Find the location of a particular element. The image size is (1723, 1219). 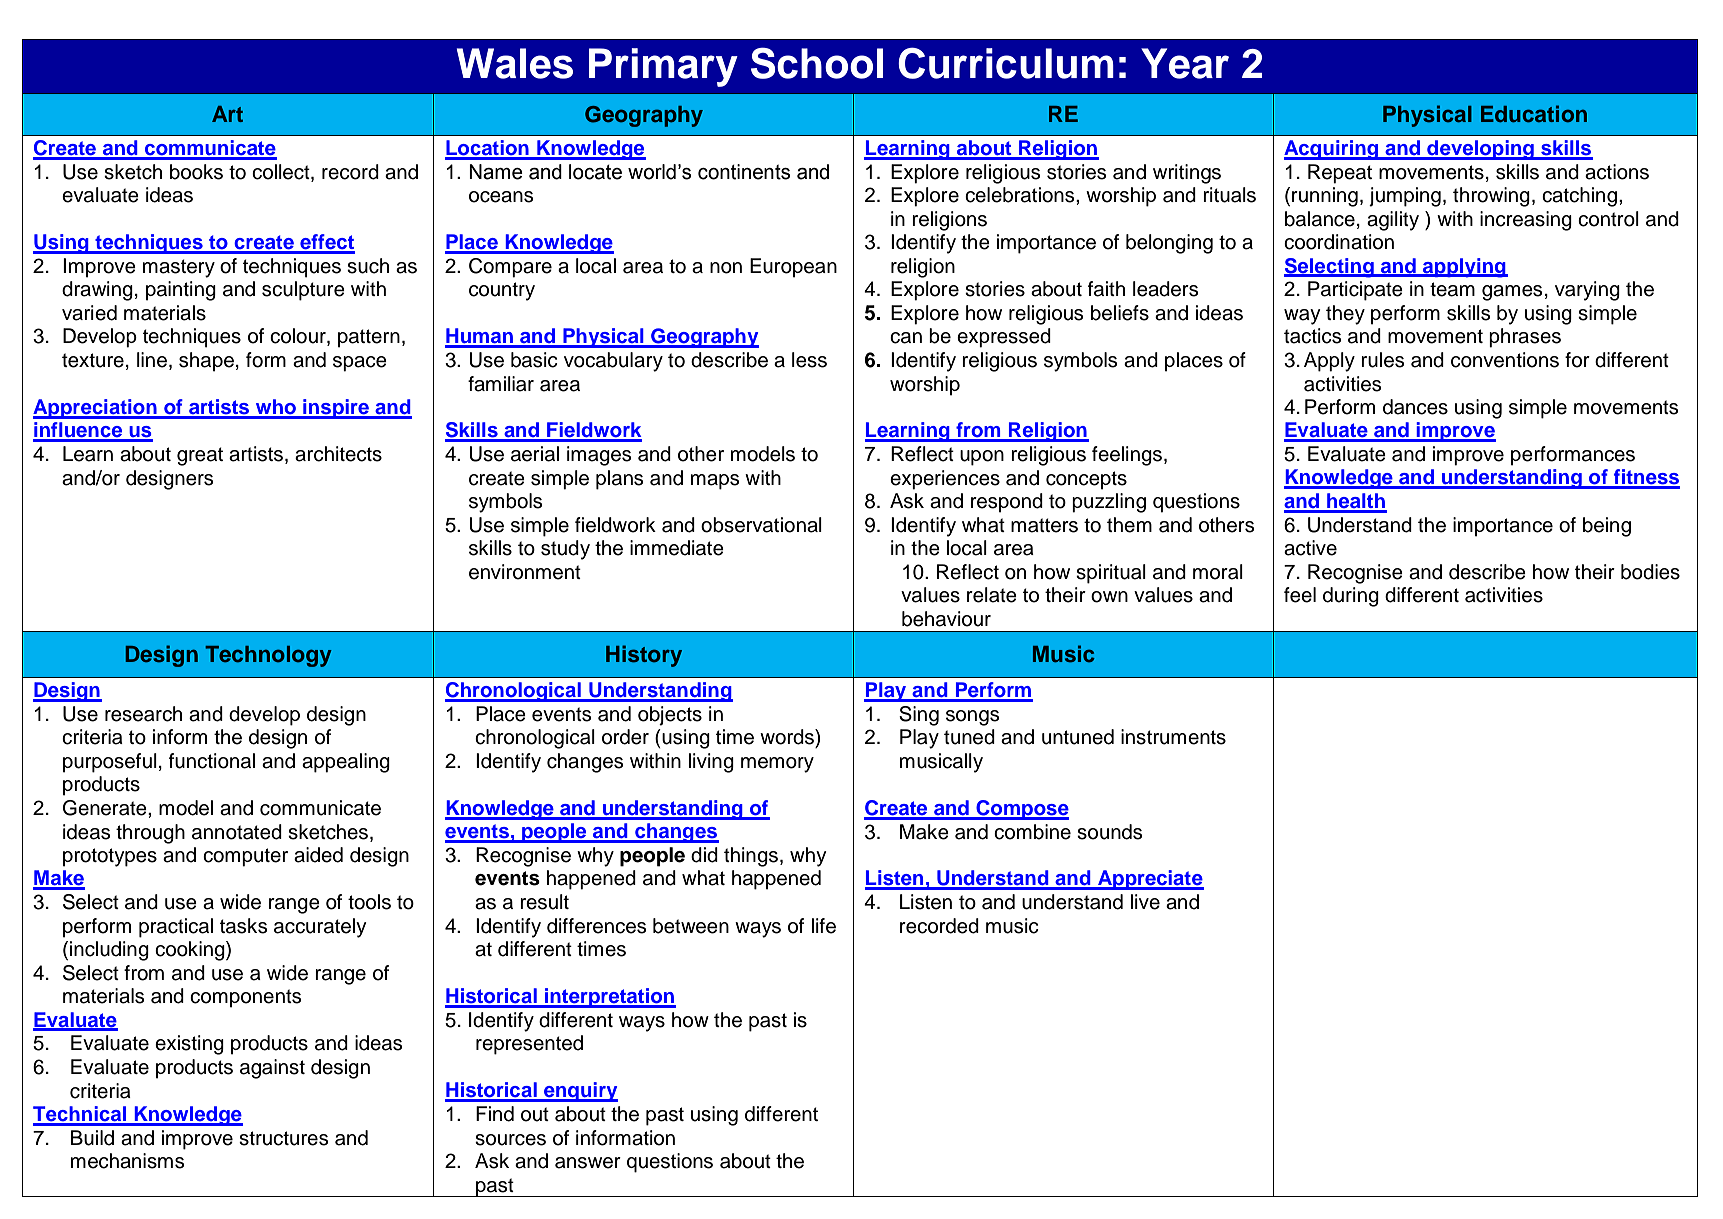

conventions is located at coordinates (1505, 360).
